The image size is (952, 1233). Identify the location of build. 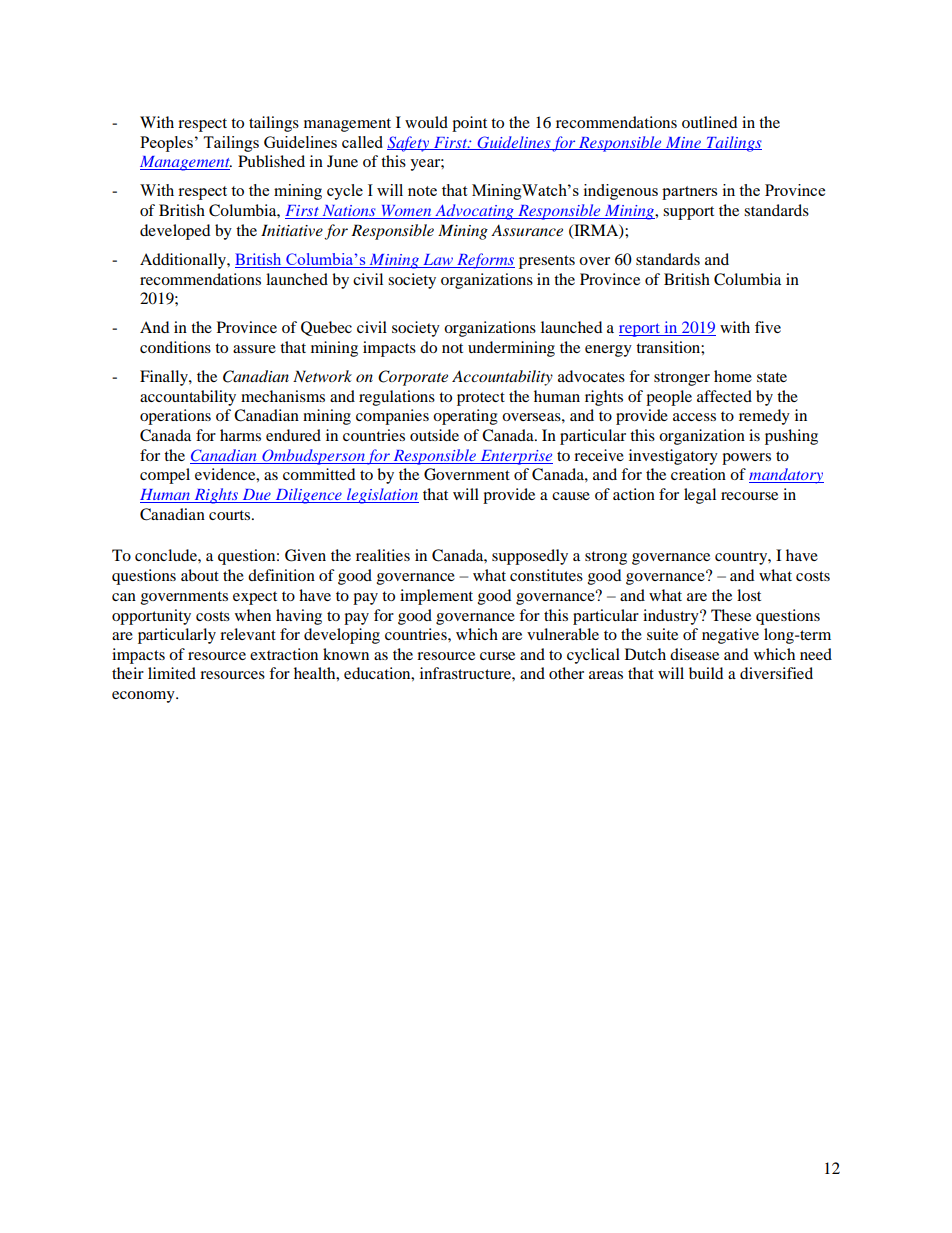
(706, 673).
